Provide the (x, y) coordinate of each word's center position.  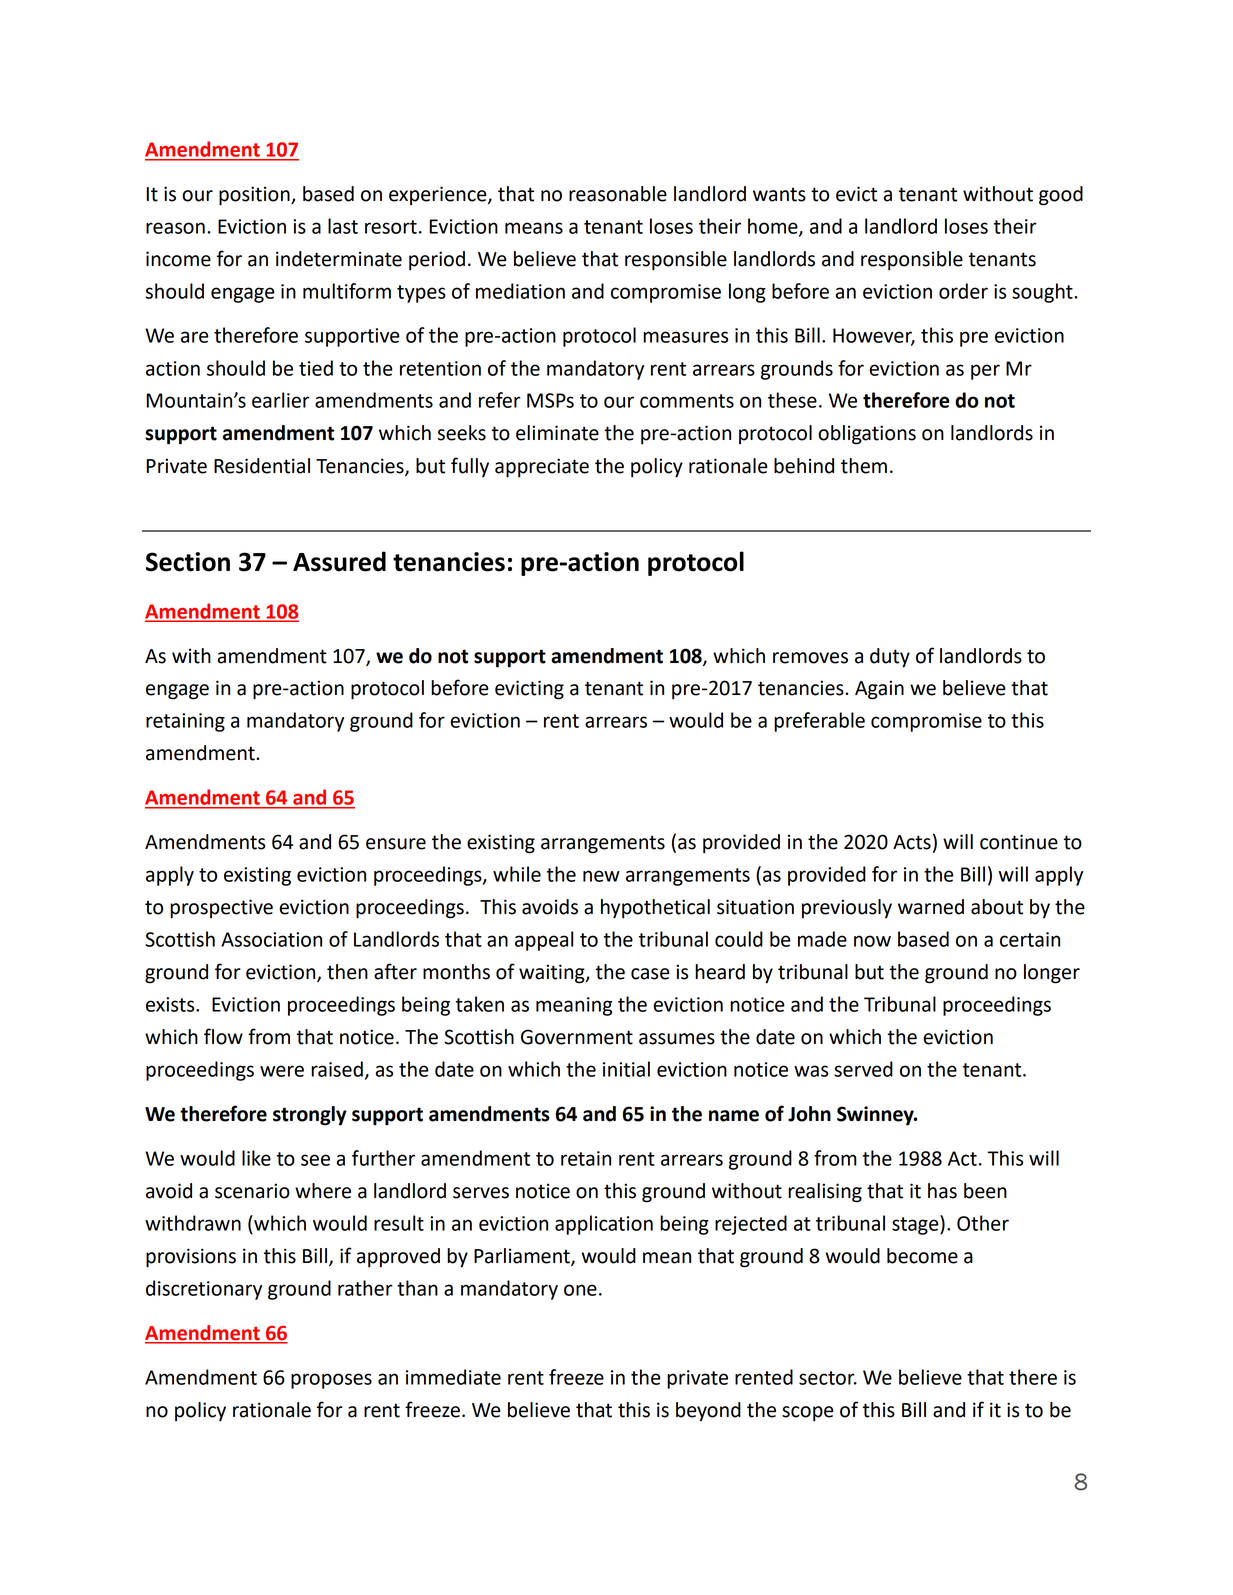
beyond (708, 1412)
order (963, 291)
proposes (331, 1381)
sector (828, 1378)
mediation (520, 291)
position (255, 196)
